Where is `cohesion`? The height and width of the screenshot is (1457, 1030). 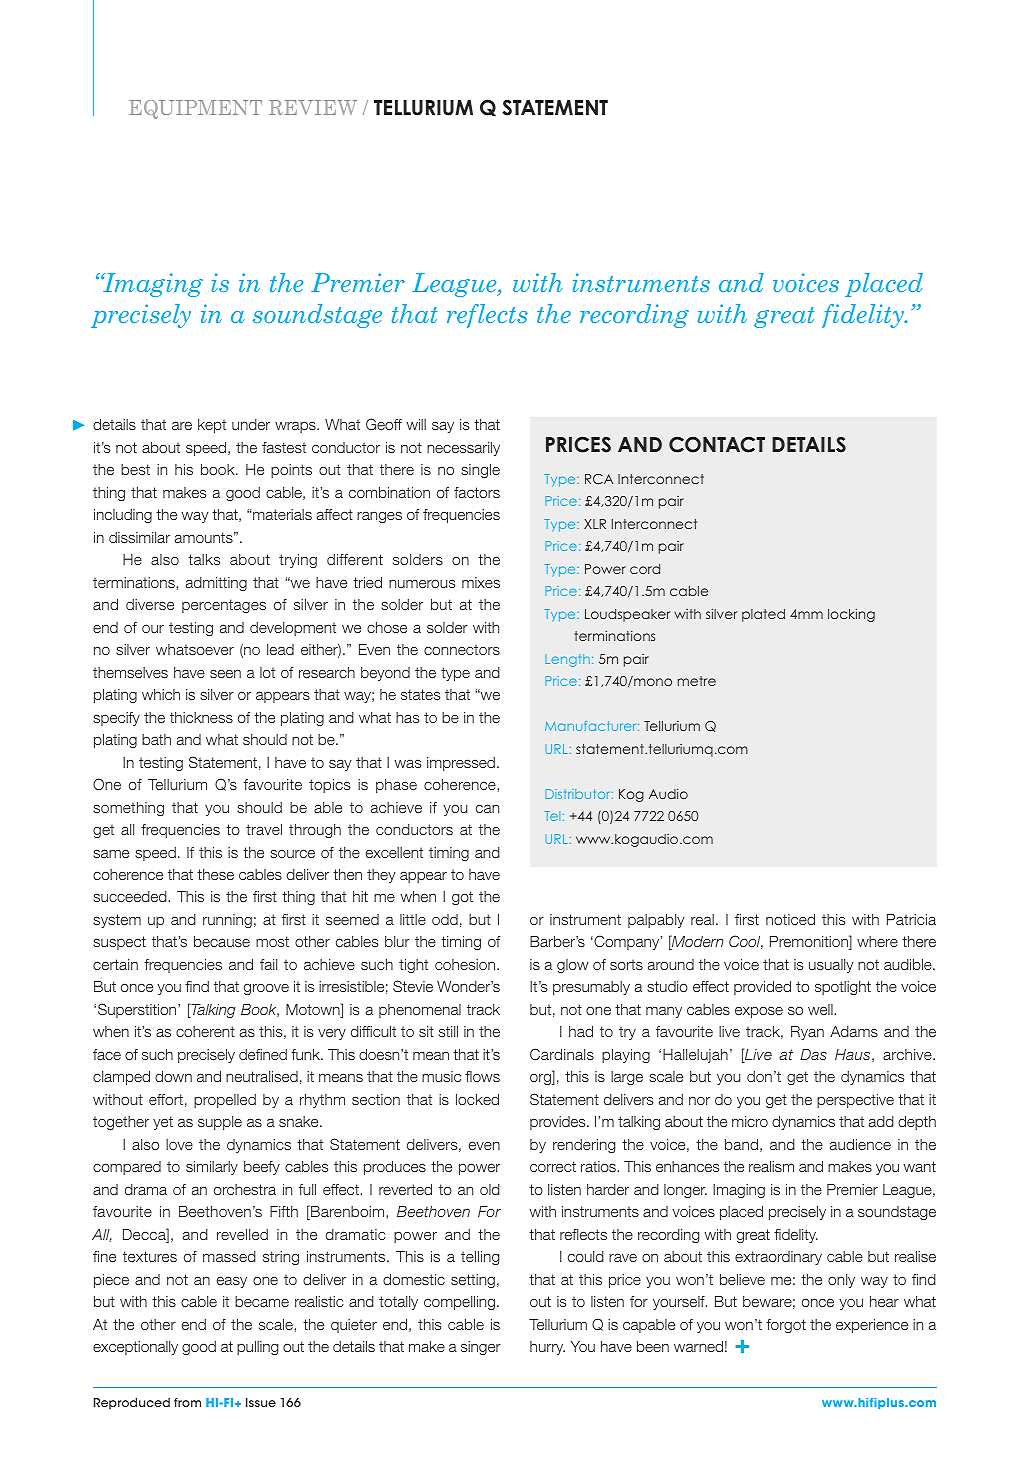
cohesion is located at coordinates (466, 964).
